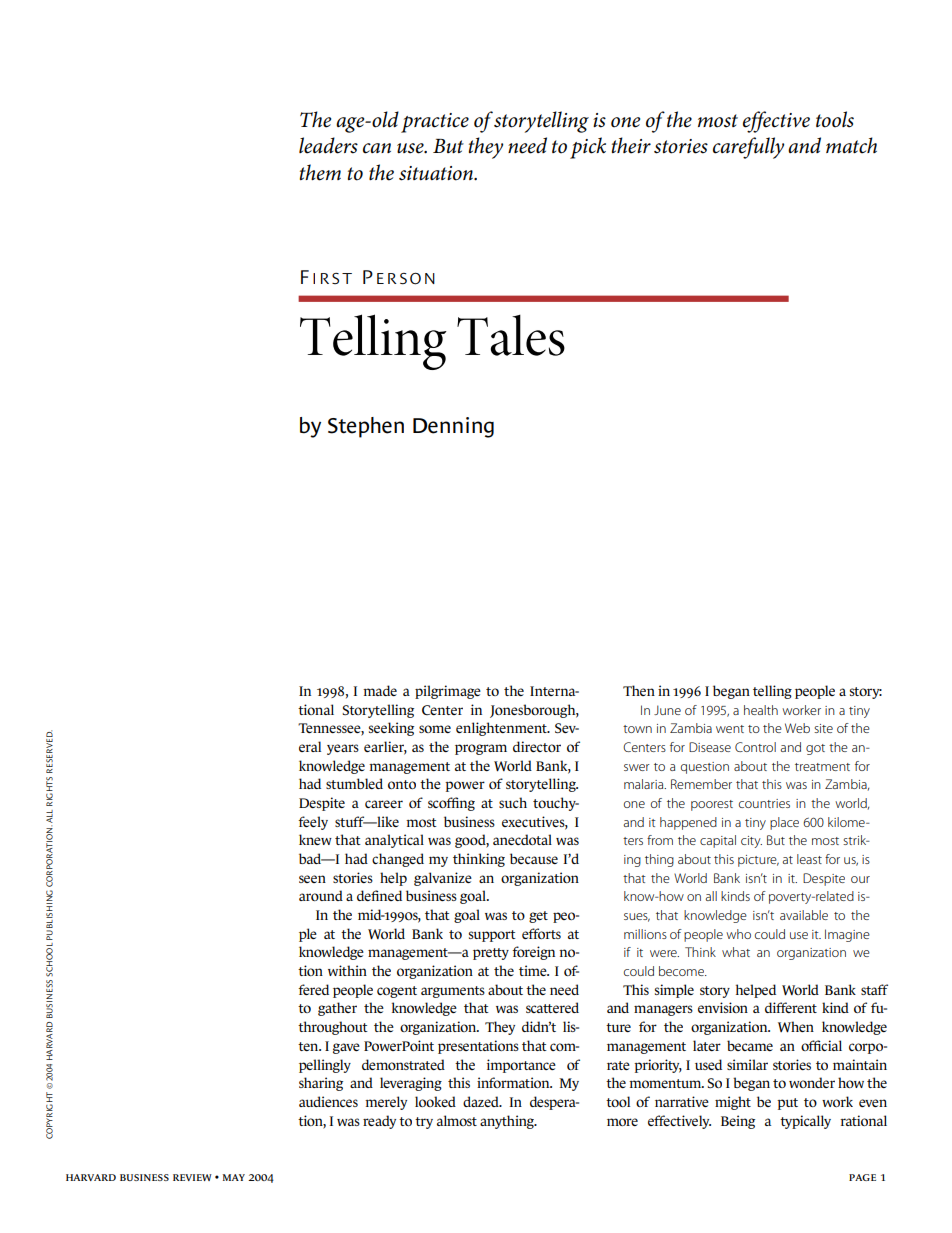 The width and height of the image is (952, 1233). I want to click on carefully, so click(748, 148).
